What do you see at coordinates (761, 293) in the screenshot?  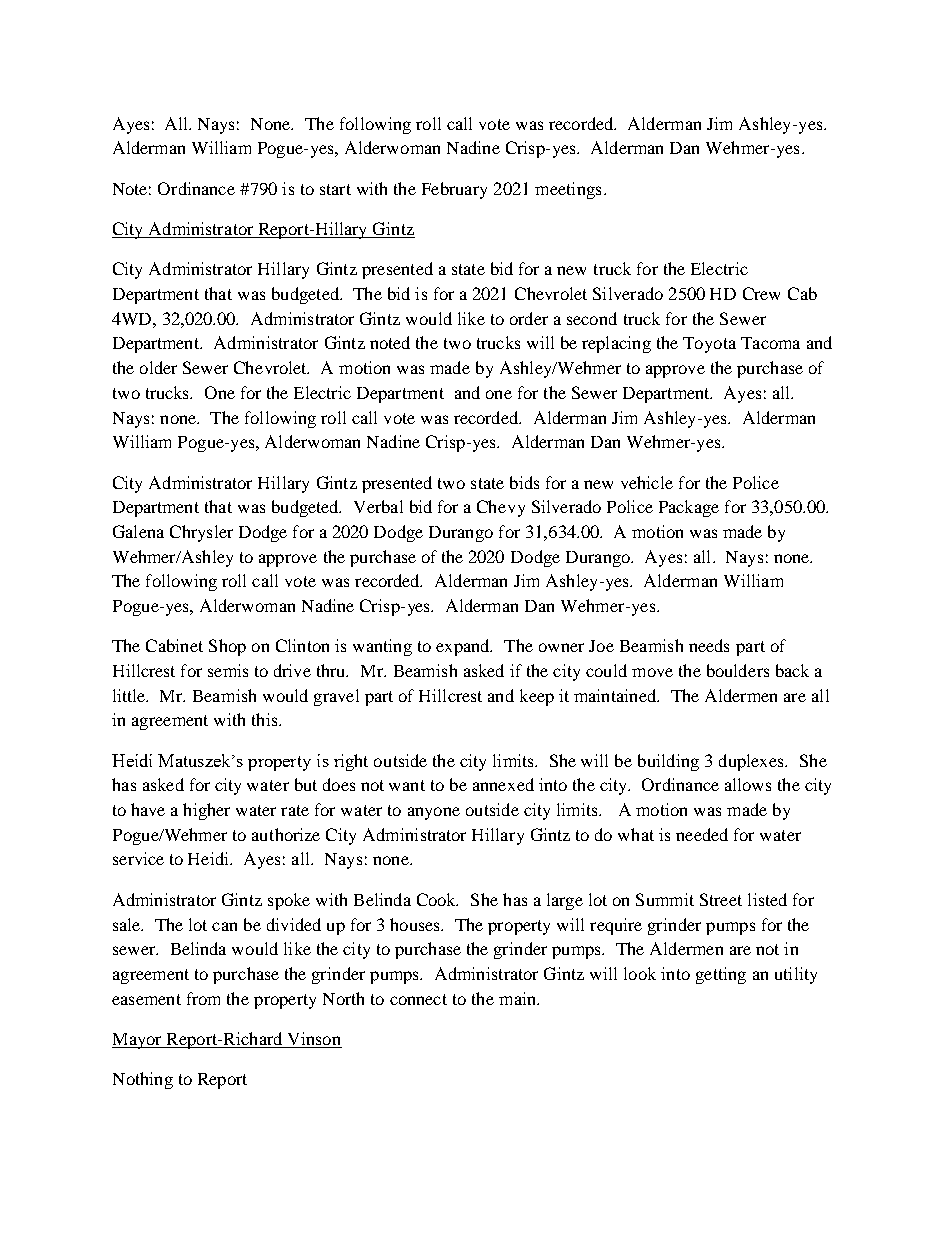 I see `Crew` at bounding box center [761, 293].
